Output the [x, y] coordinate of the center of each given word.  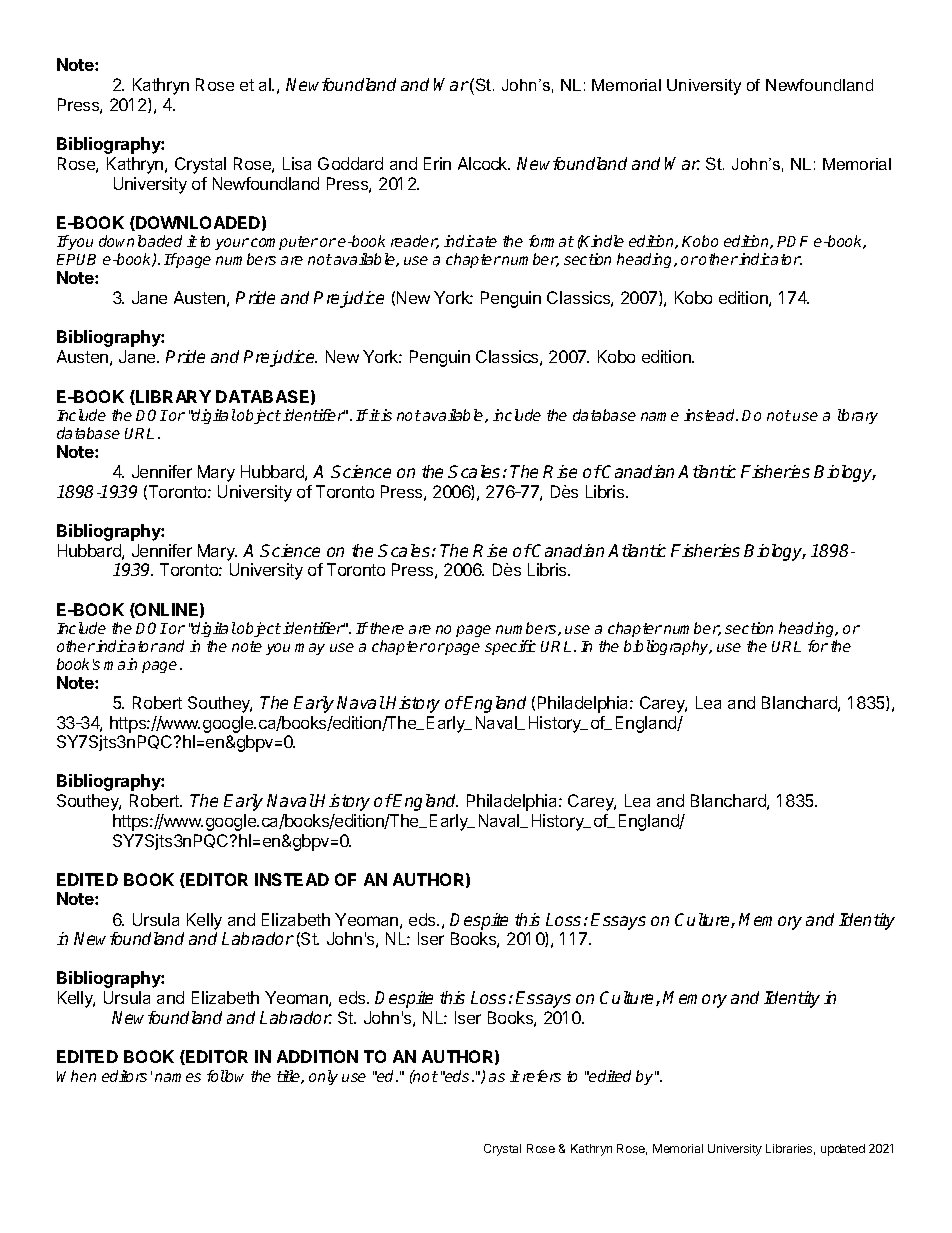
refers [542, 1076]
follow [225, 1076]
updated [843, 1150]
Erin [437, 163]
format [551, 241]
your [232, 244]
